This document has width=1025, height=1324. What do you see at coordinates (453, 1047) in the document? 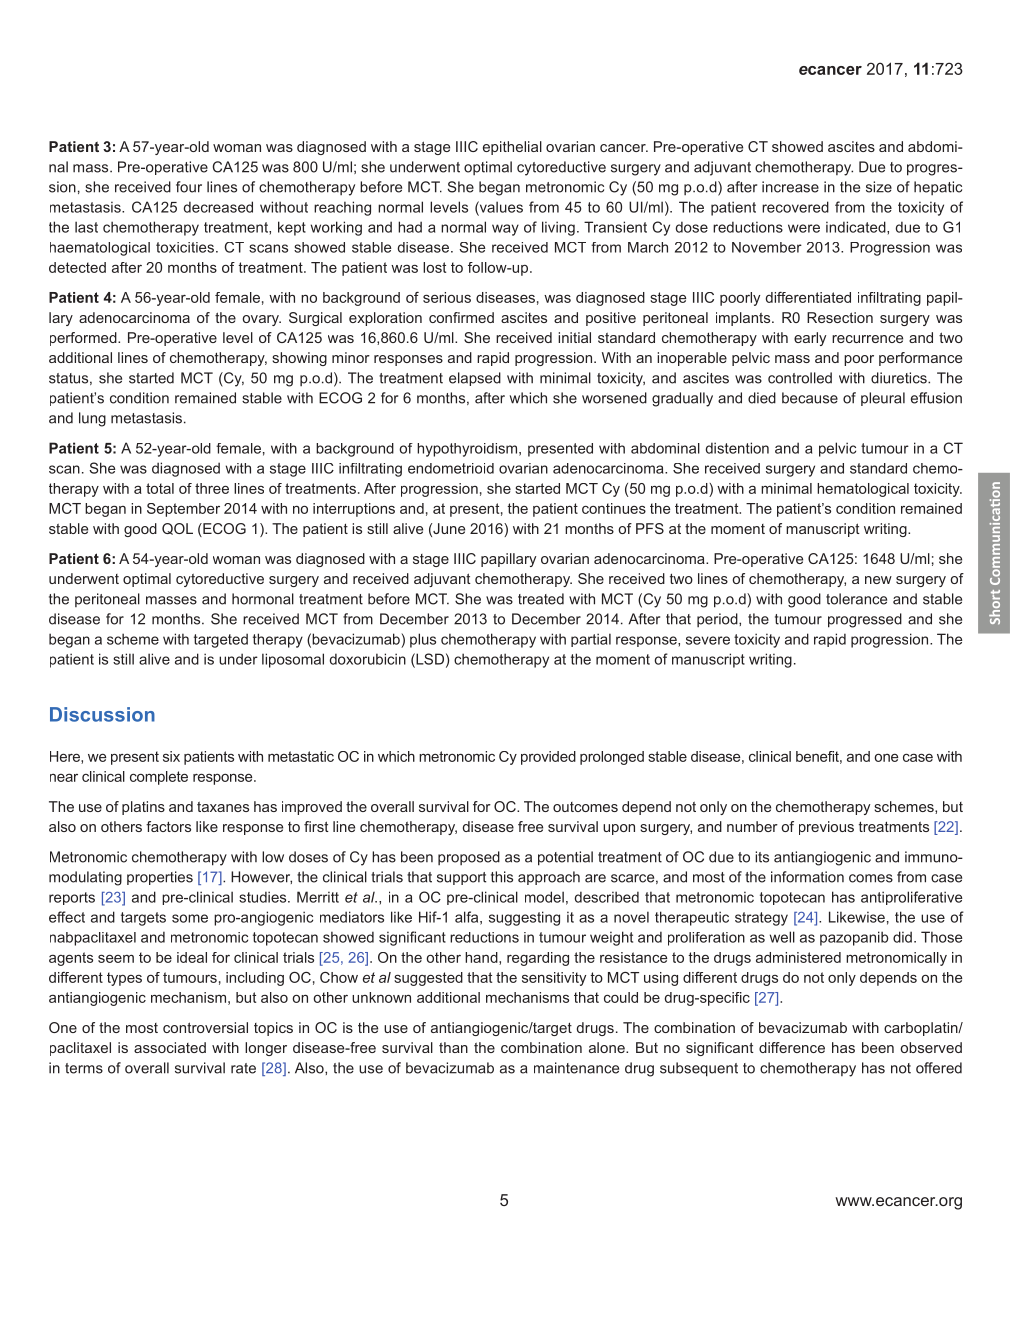
I see `than` at bounding box center [453, 1047].
